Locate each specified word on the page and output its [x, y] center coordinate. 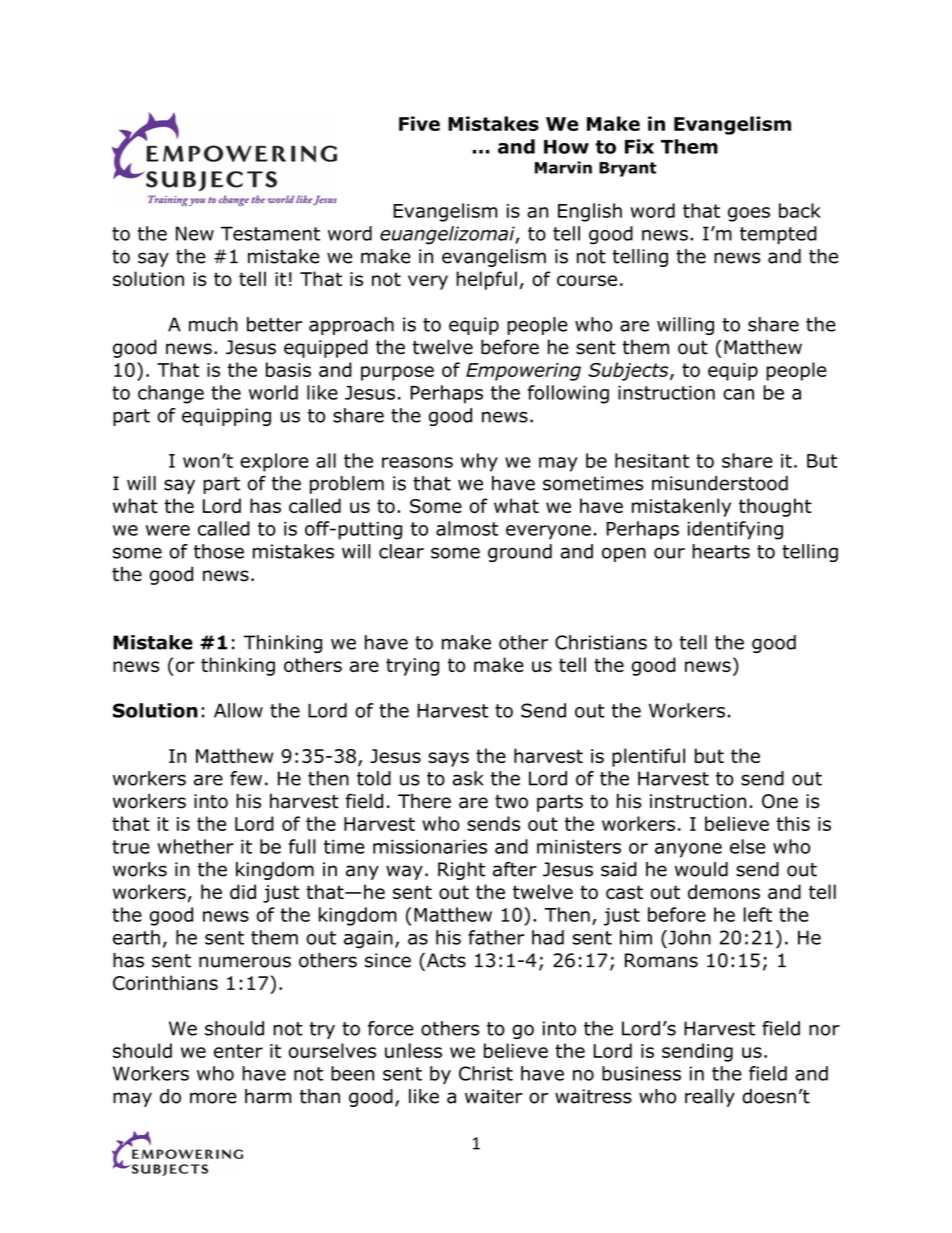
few [246, 778]
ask [468, 778]
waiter [494, 1096]
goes [749, 214]
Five [419, 123]
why [479, 462]
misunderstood [720, 483]
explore [274, 462]
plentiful [648, 757]
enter [238, 1051]
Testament [270, 233]
